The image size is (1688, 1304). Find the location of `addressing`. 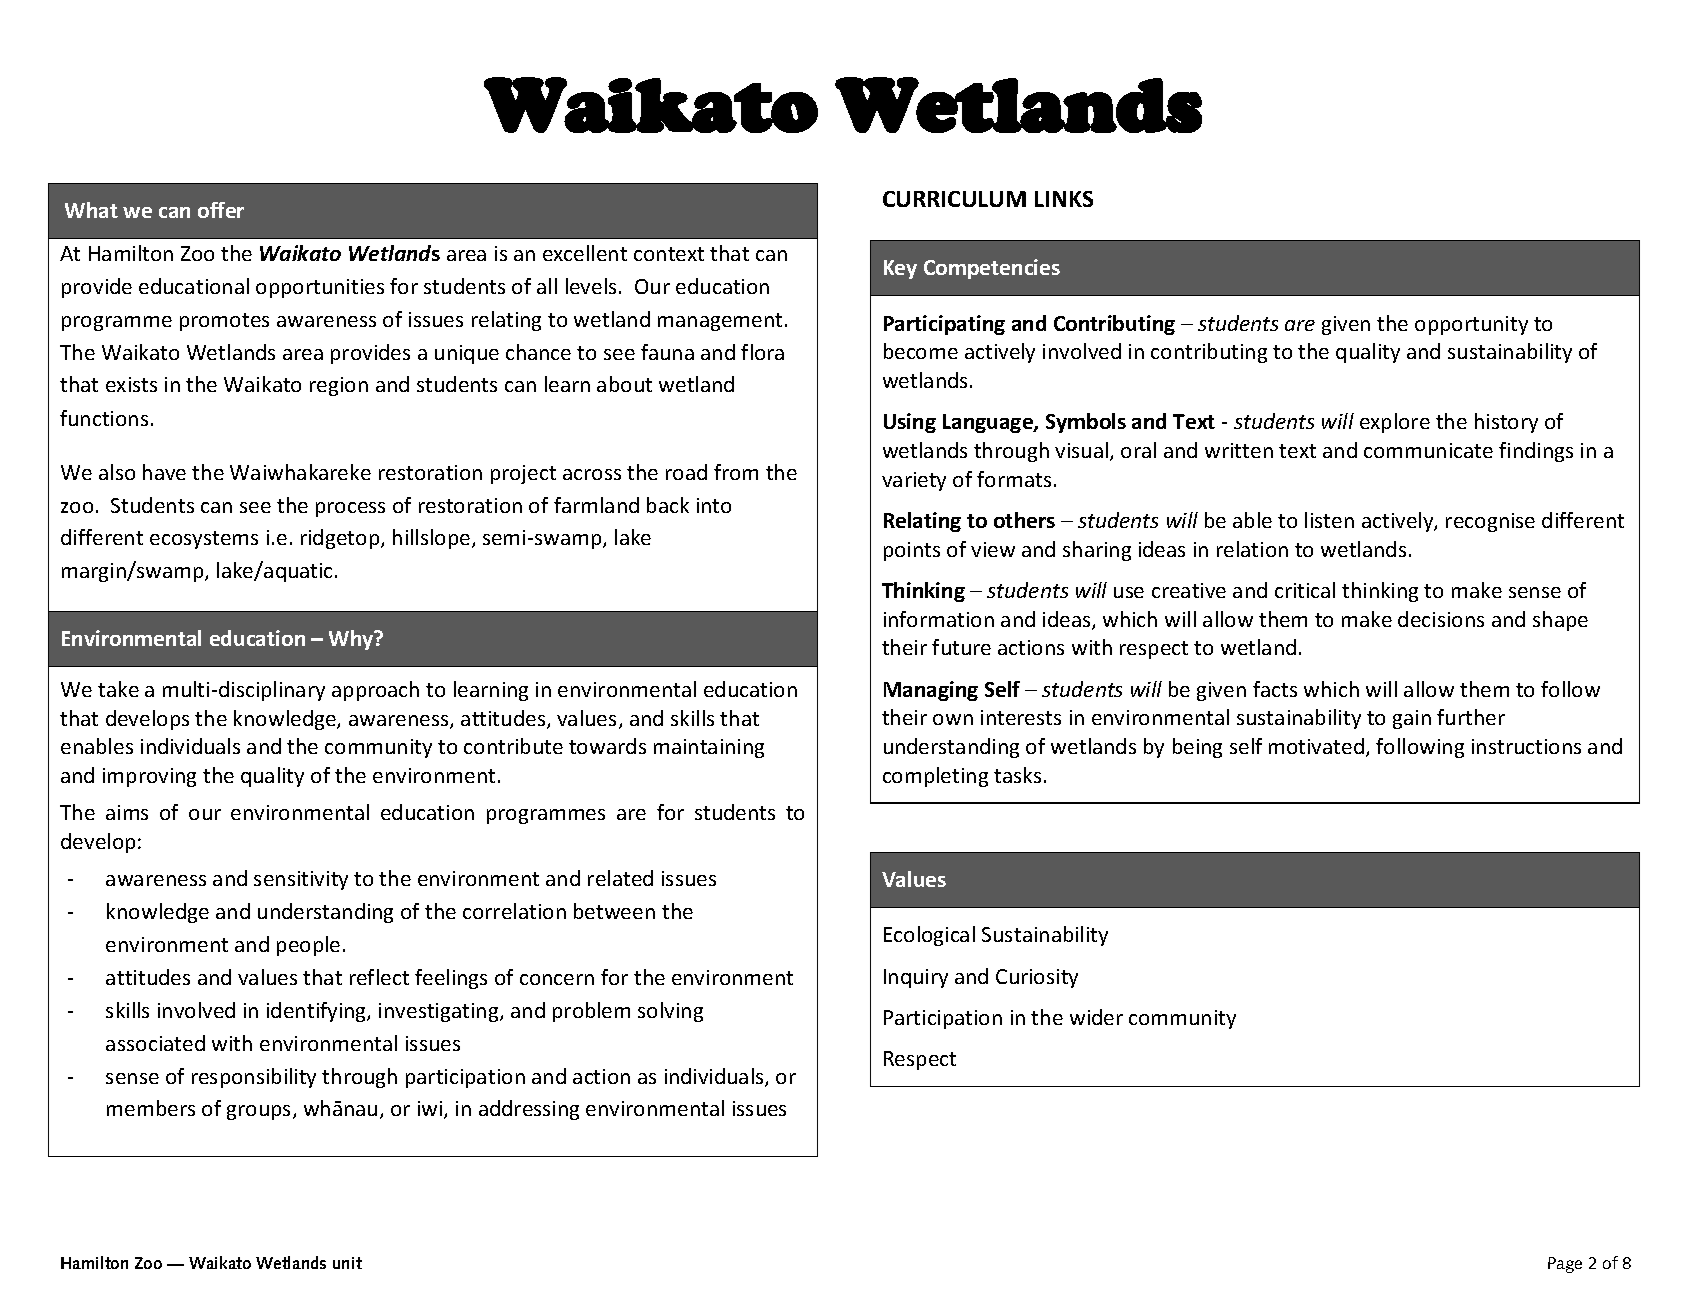

addressing is located at coordinates (529, 1110).
